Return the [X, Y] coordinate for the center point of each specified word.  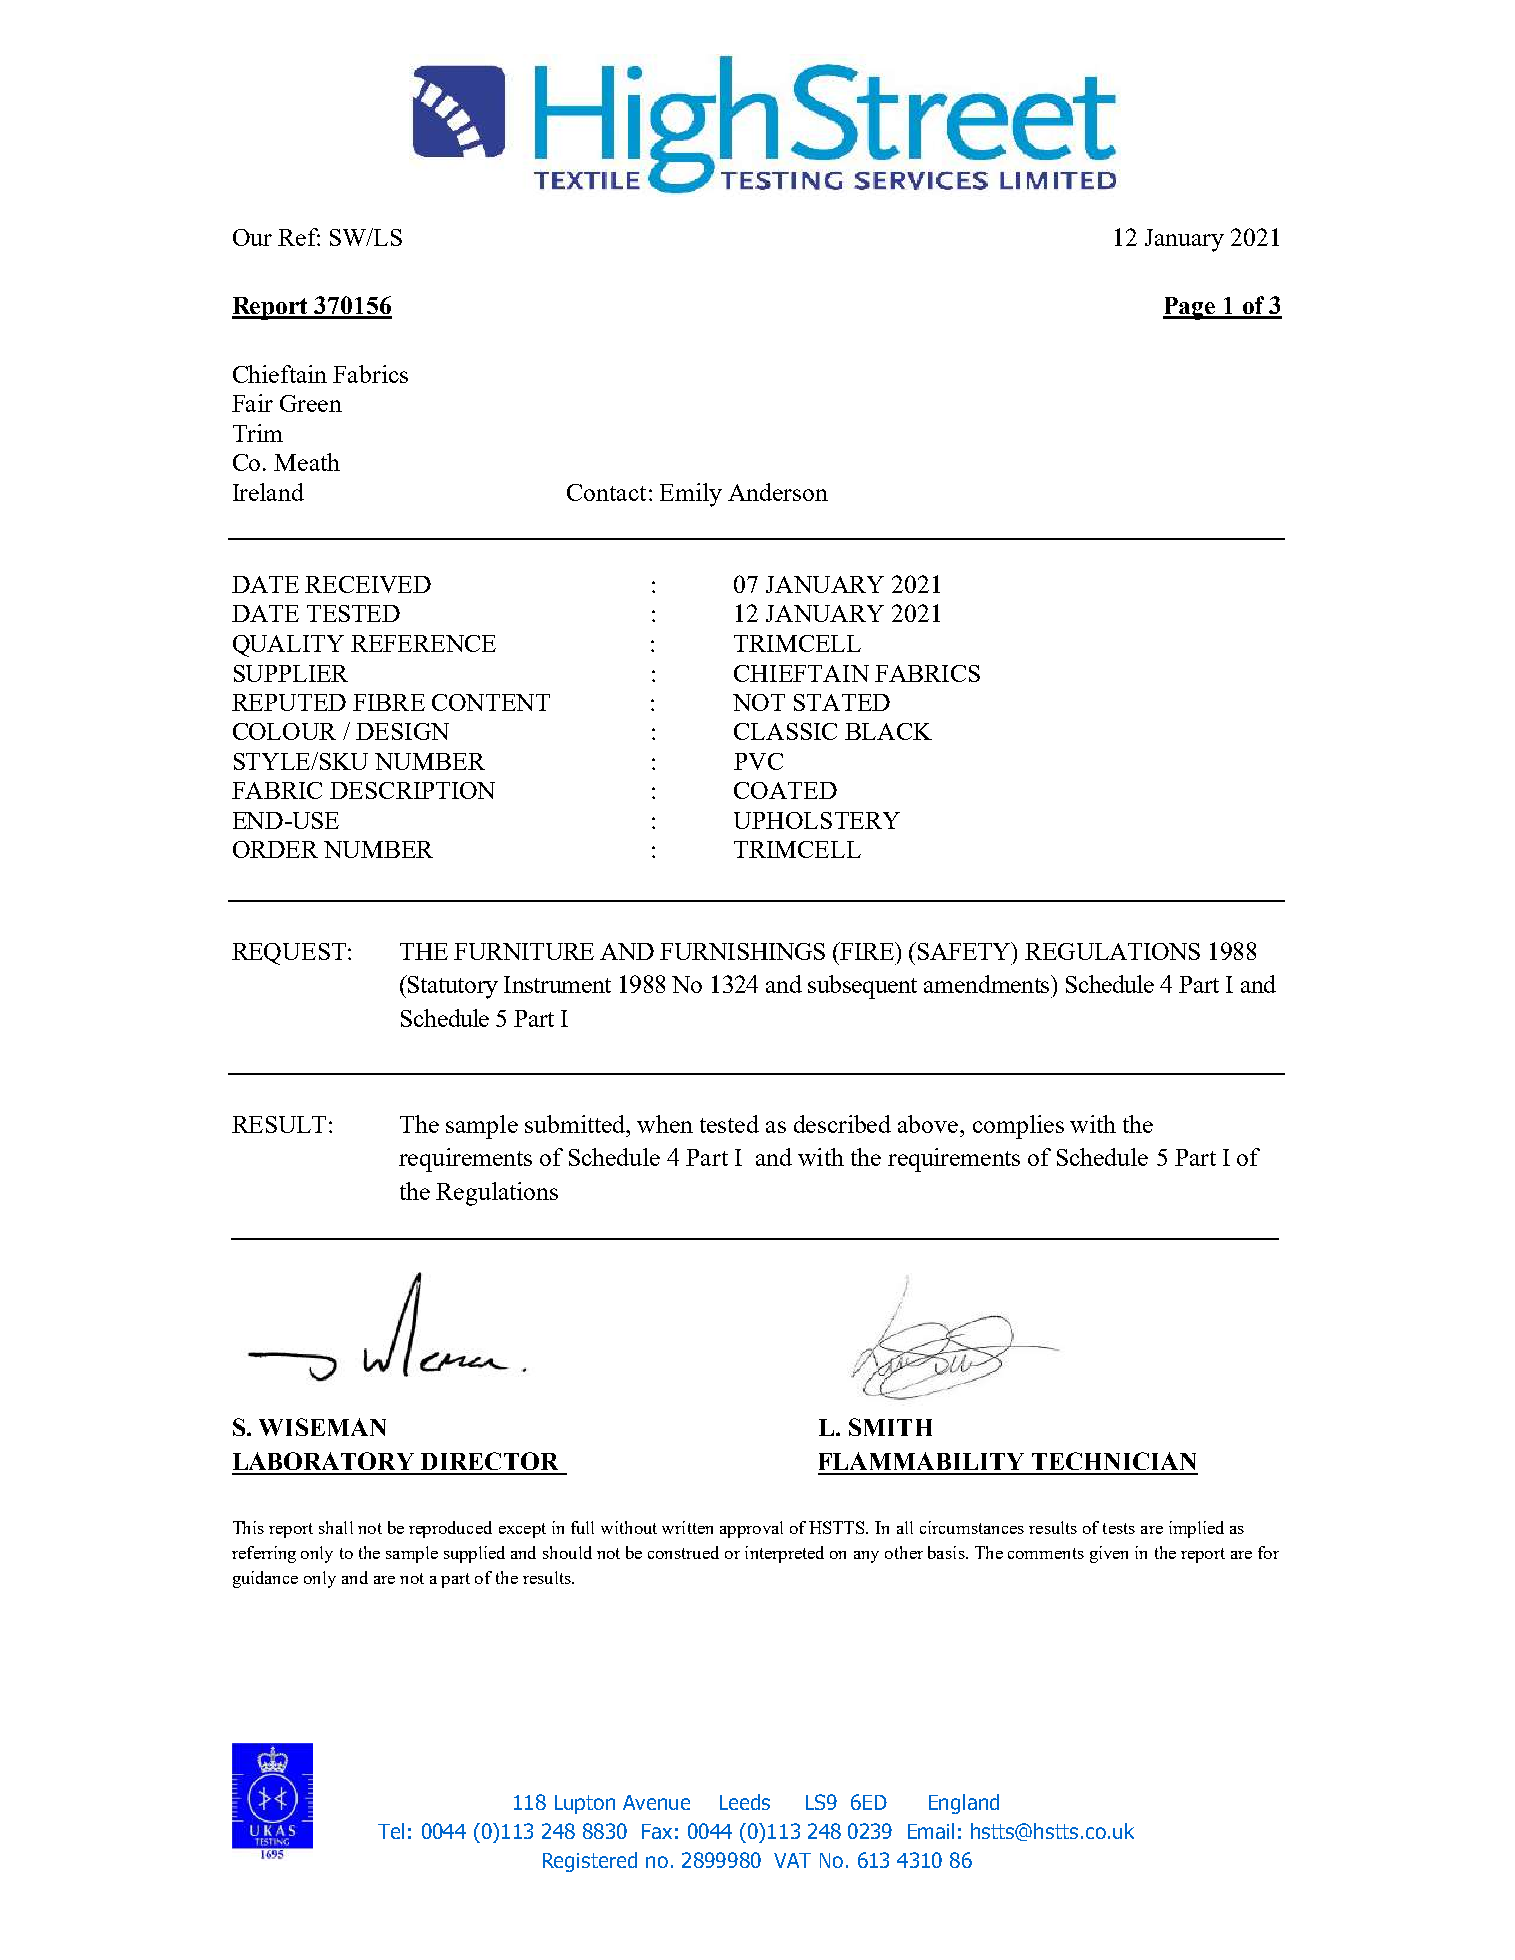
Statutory [453, 987]
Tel [391, 1831]
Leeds [745, 1802]
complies [1018, 1127]
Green [311, 403]
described [842, 1124]
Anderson [778, 492]
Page [1190, 308]
